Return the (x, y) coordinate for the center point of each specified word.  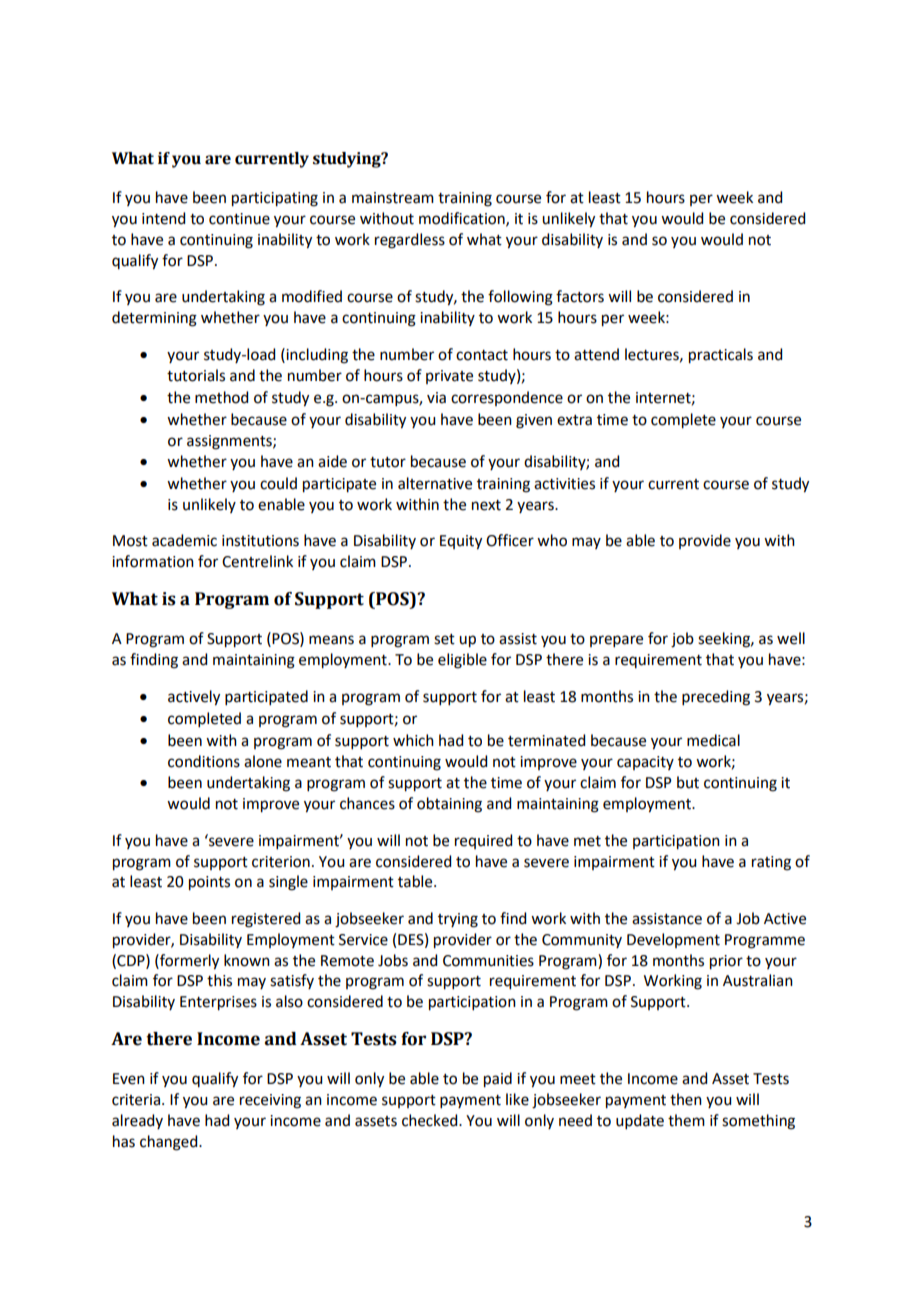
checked (431, 1120)
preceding (716, 698)
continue (239, 219)
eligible (462, 661)
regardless (410, 241)
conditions (204, 761)
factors (580, 296)
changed (170, 1143)
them (686, 1120)
